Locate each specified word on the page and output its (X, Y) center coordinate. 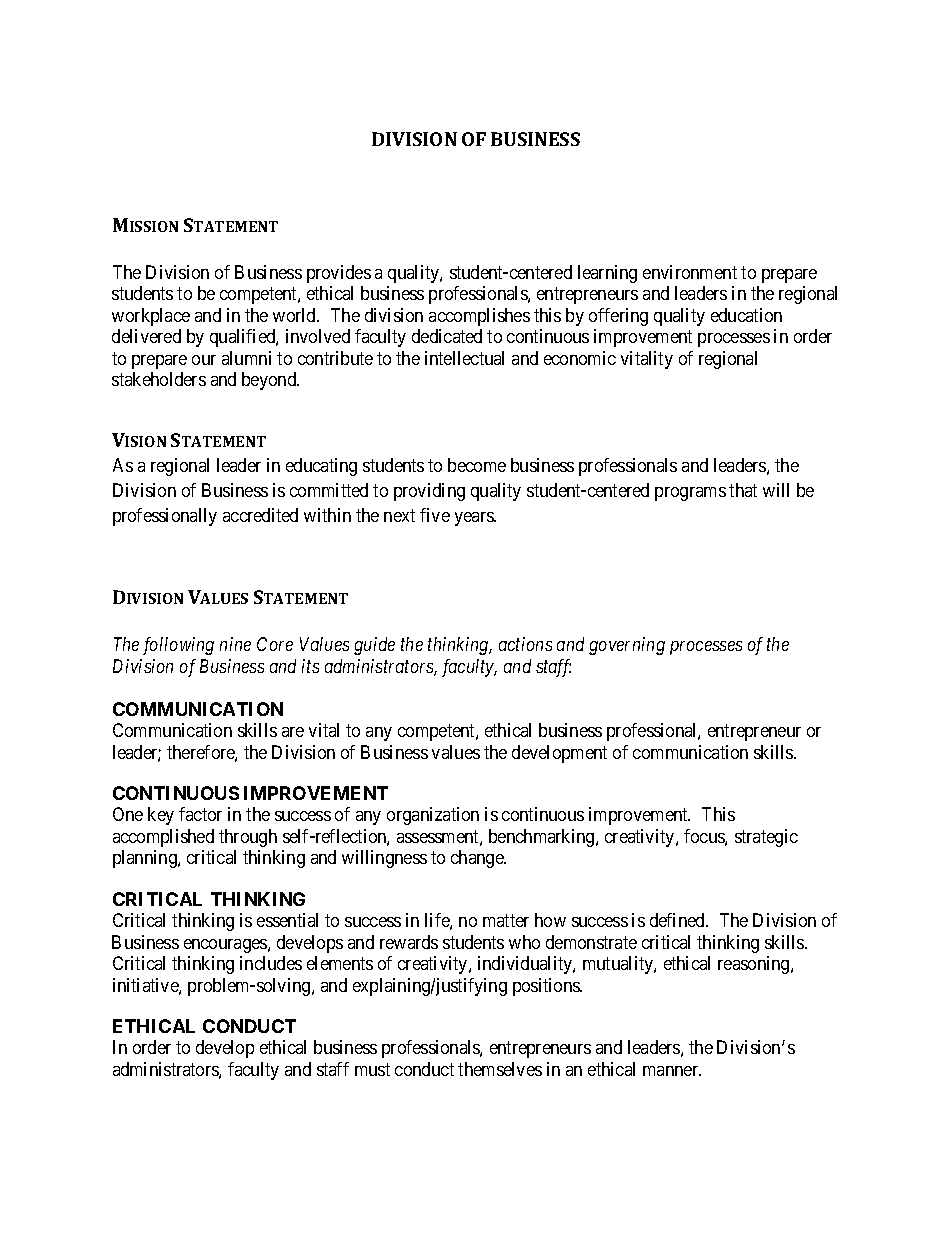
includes (271, 963)
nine (235, 644)
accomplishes (479, 317)
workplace (151, 317)
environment (690, 272)
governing (627, 646)
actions (525, 644)
